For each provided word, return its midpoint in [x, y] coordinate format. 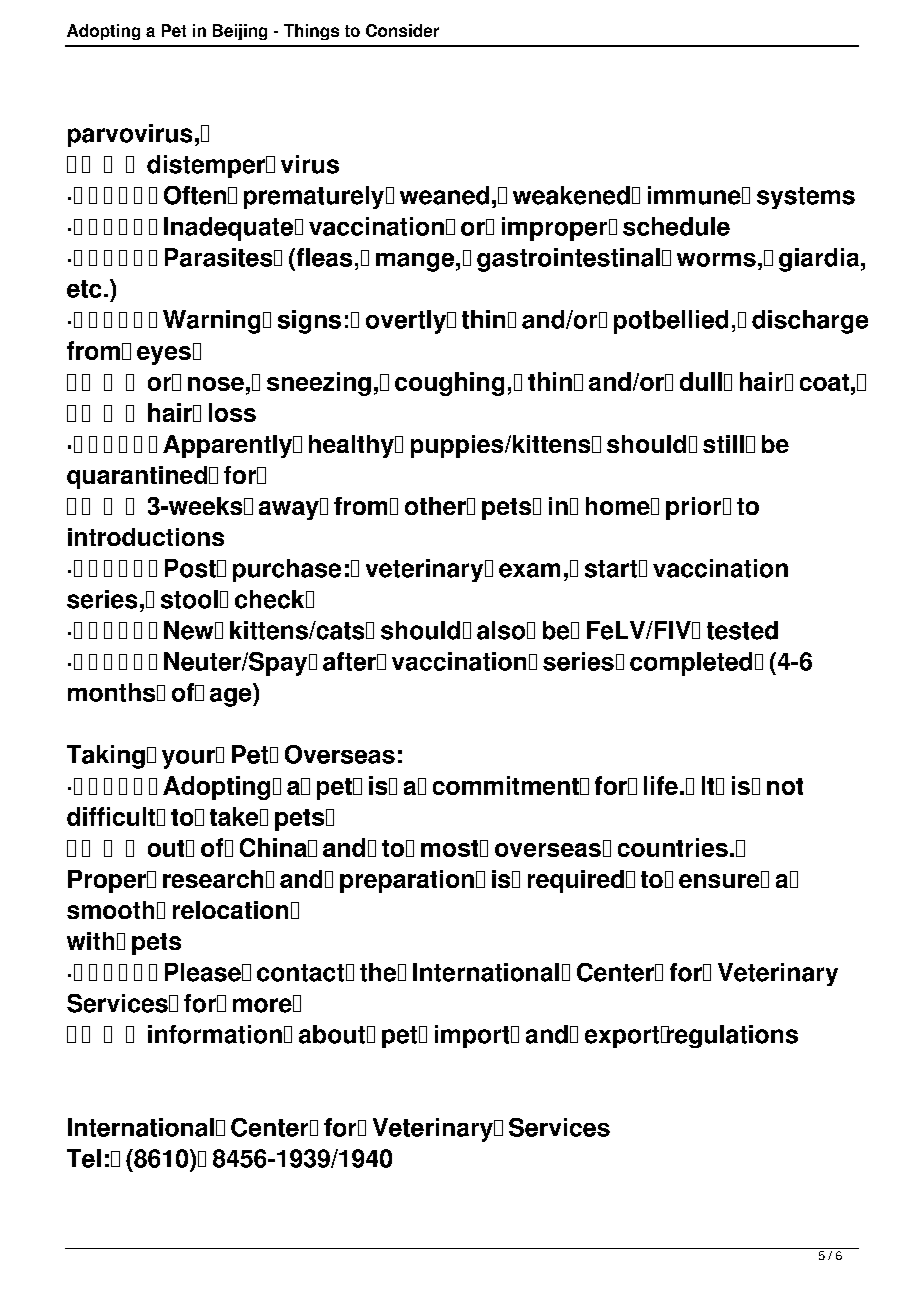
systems [806, 198]
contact [300, 973]
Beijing [240, 32]
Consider [402, 30]
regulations [731, 1036]
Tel [84, 1158]
